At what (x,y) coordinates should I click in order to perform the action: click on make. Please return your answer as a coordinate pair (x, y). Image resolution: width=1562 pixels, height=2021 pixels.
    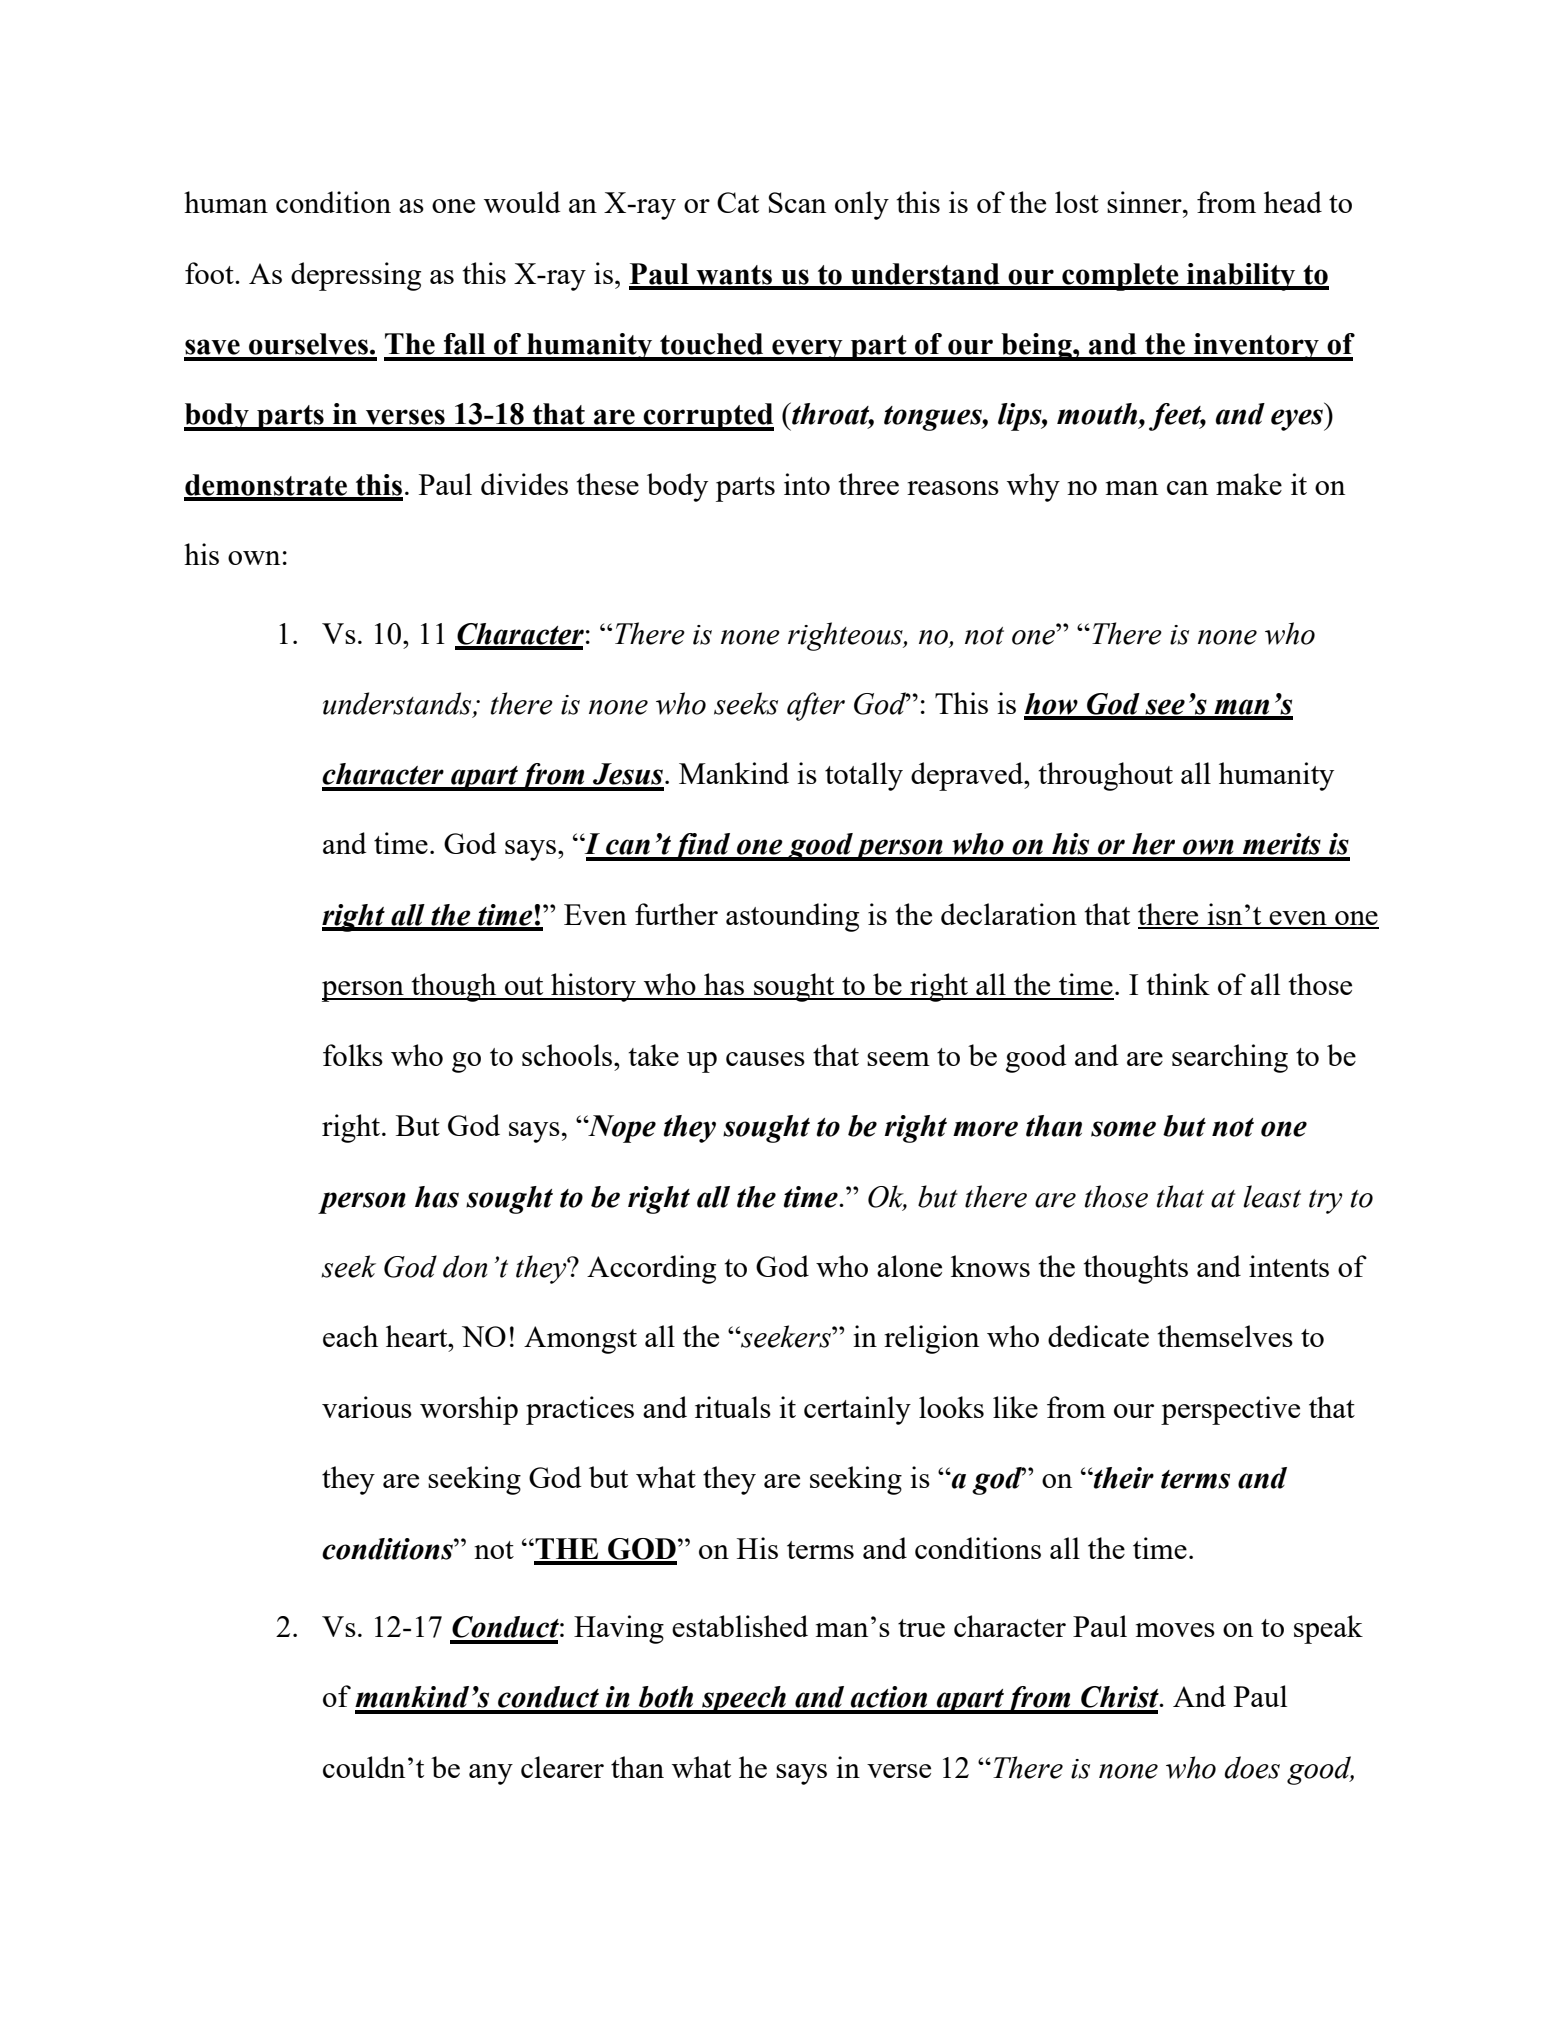
    Looking at the image, I should click on (1249, 484).
